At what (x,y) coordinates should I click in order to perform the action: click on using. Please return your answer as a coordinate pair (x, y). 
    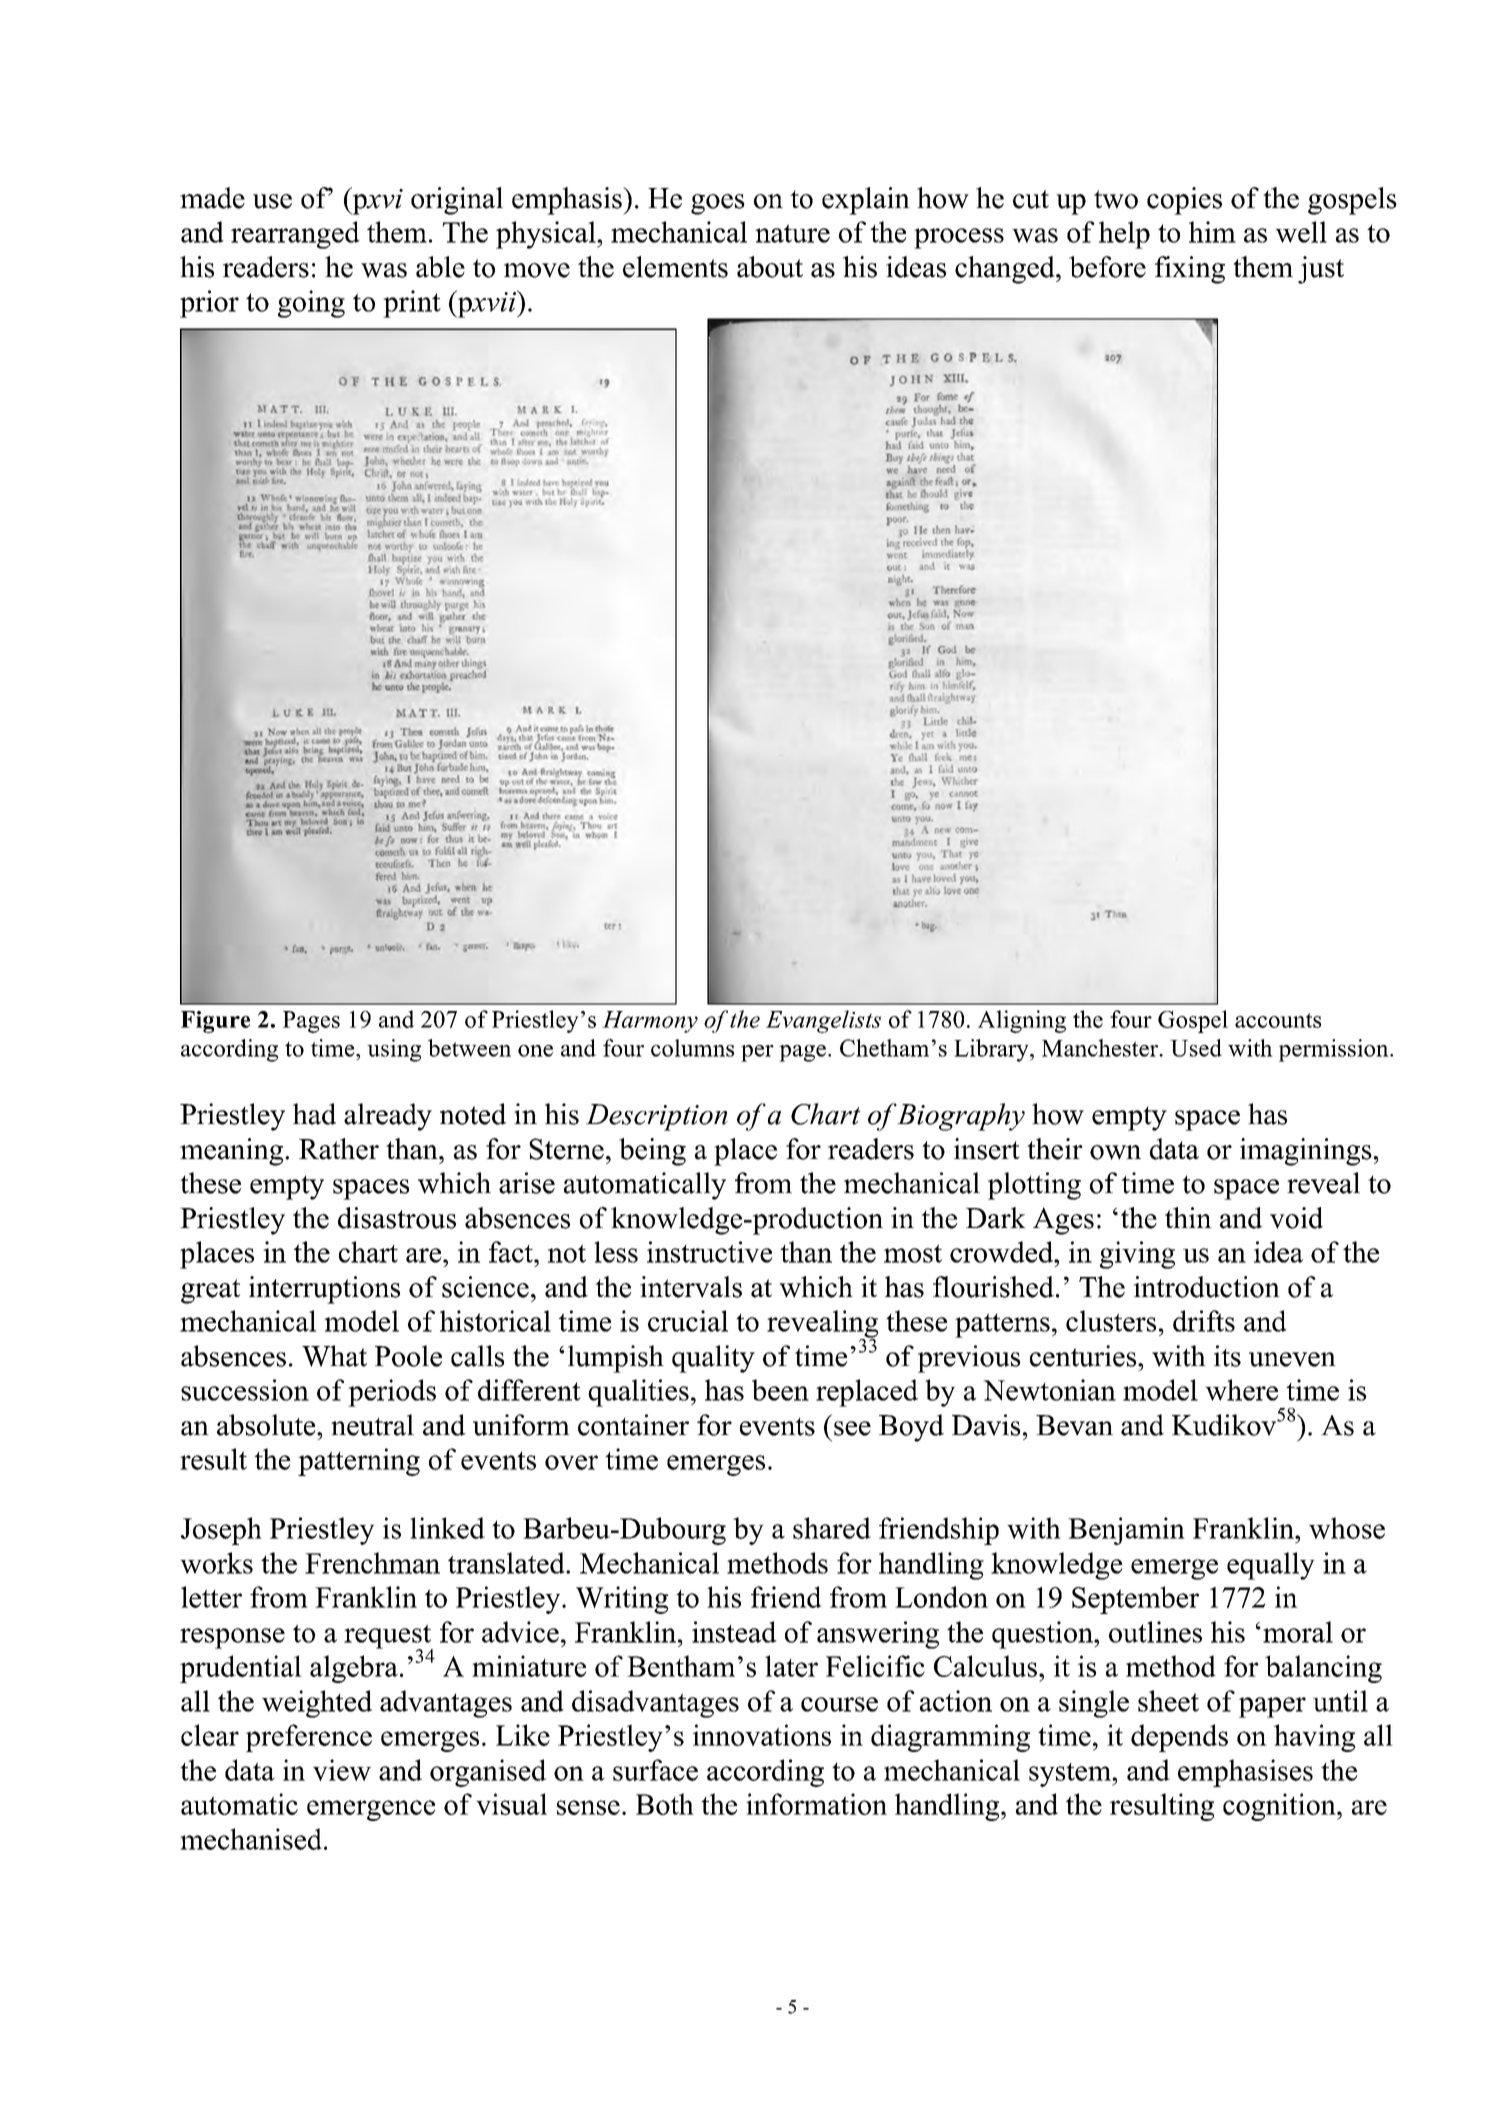
    Looking at the image, I should click on (394, 1050).
